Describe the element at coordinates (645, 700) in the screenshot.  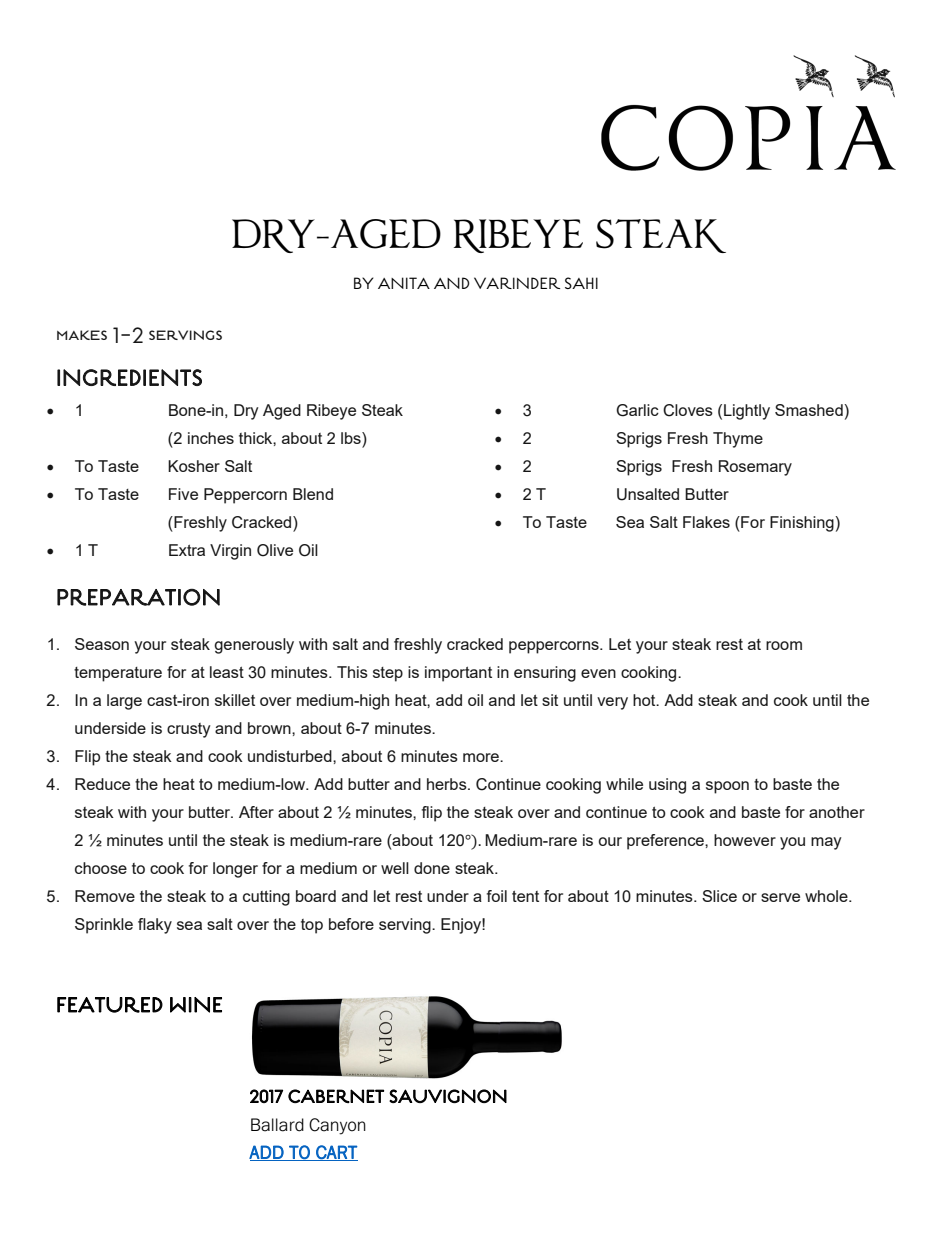
I see `hot` at that location.
